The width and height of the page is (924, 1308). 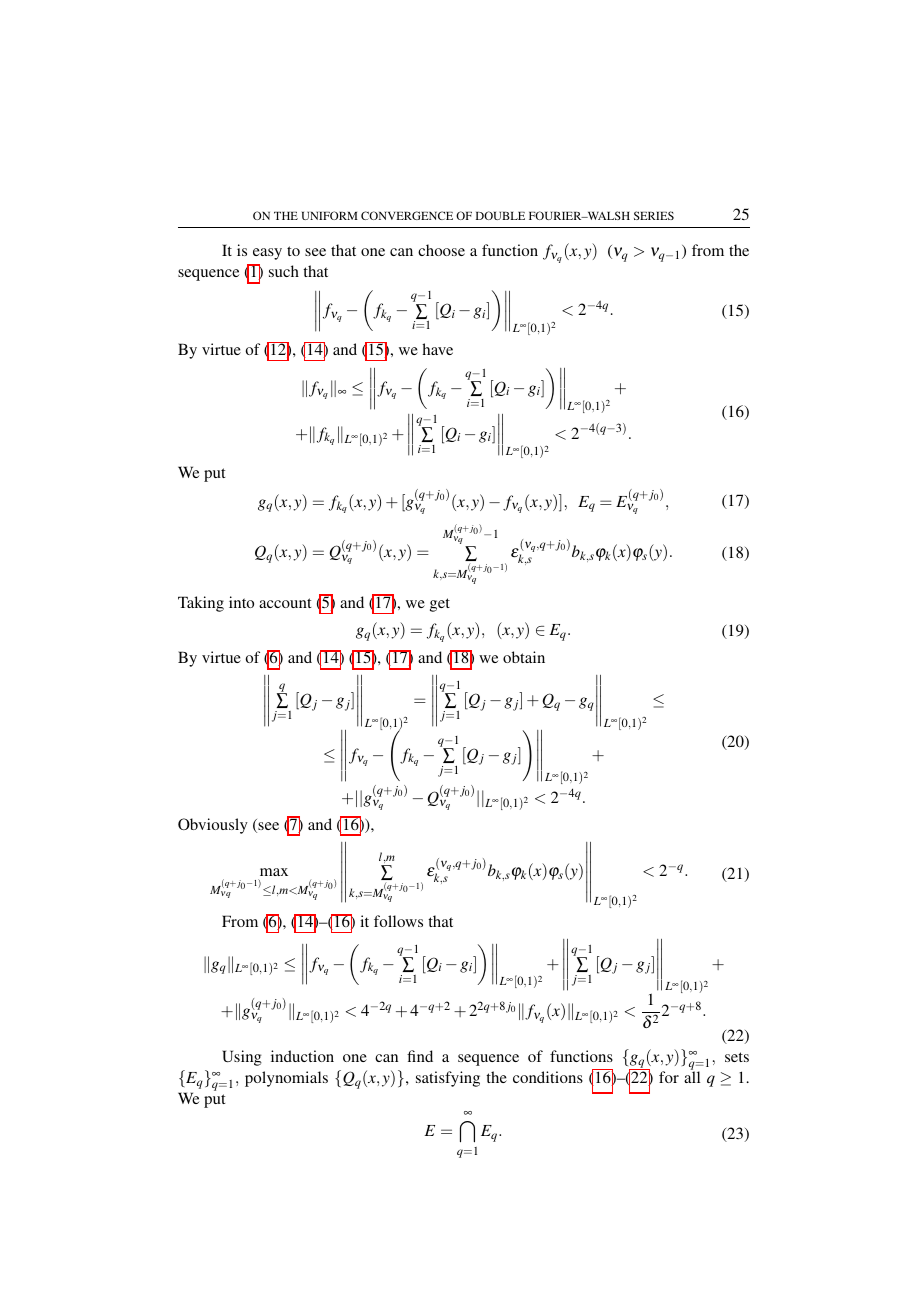 I want to click on easy, so click(x=267, y=254).
